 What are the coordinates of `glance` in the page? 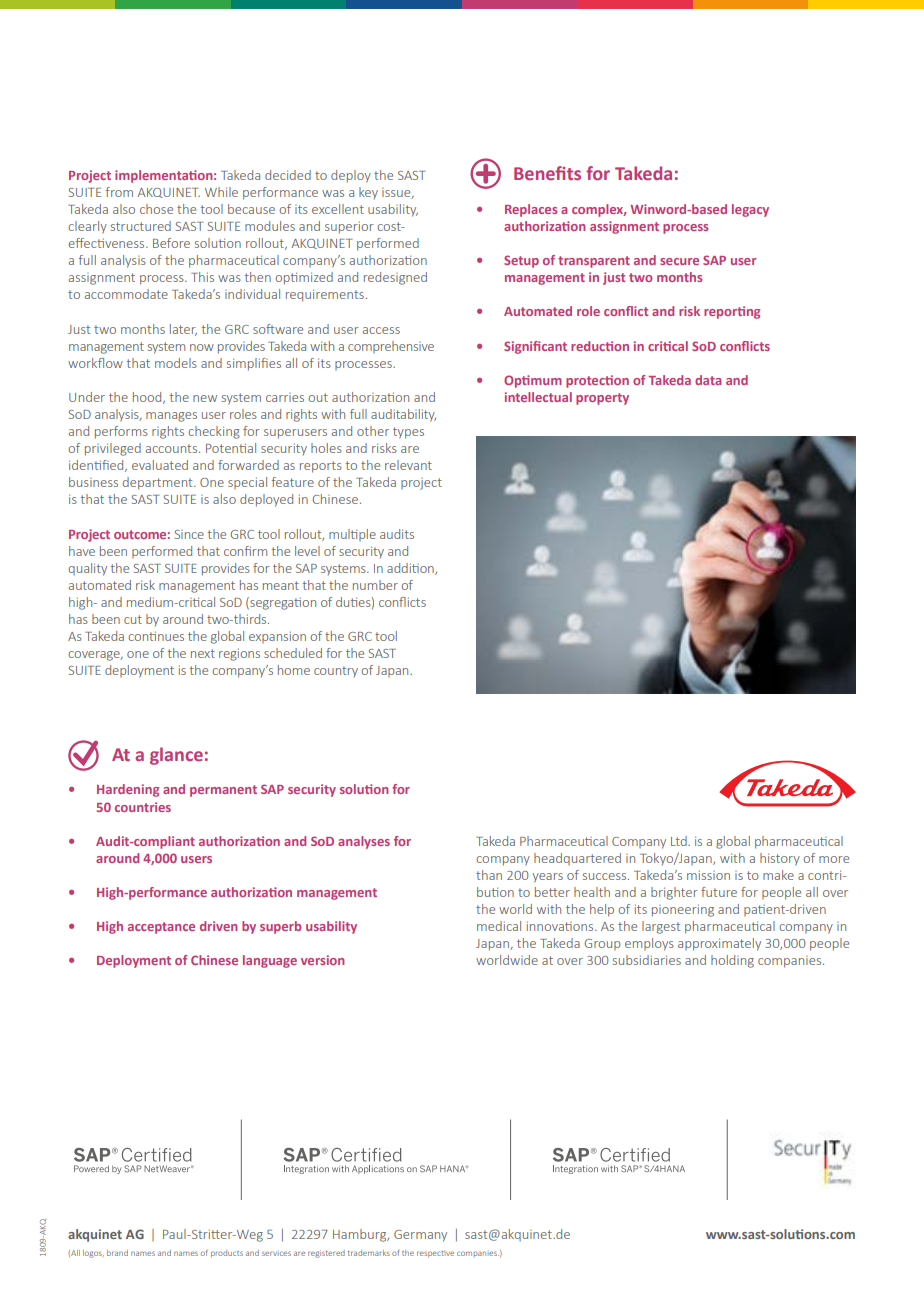 It's located at (176, 756).
